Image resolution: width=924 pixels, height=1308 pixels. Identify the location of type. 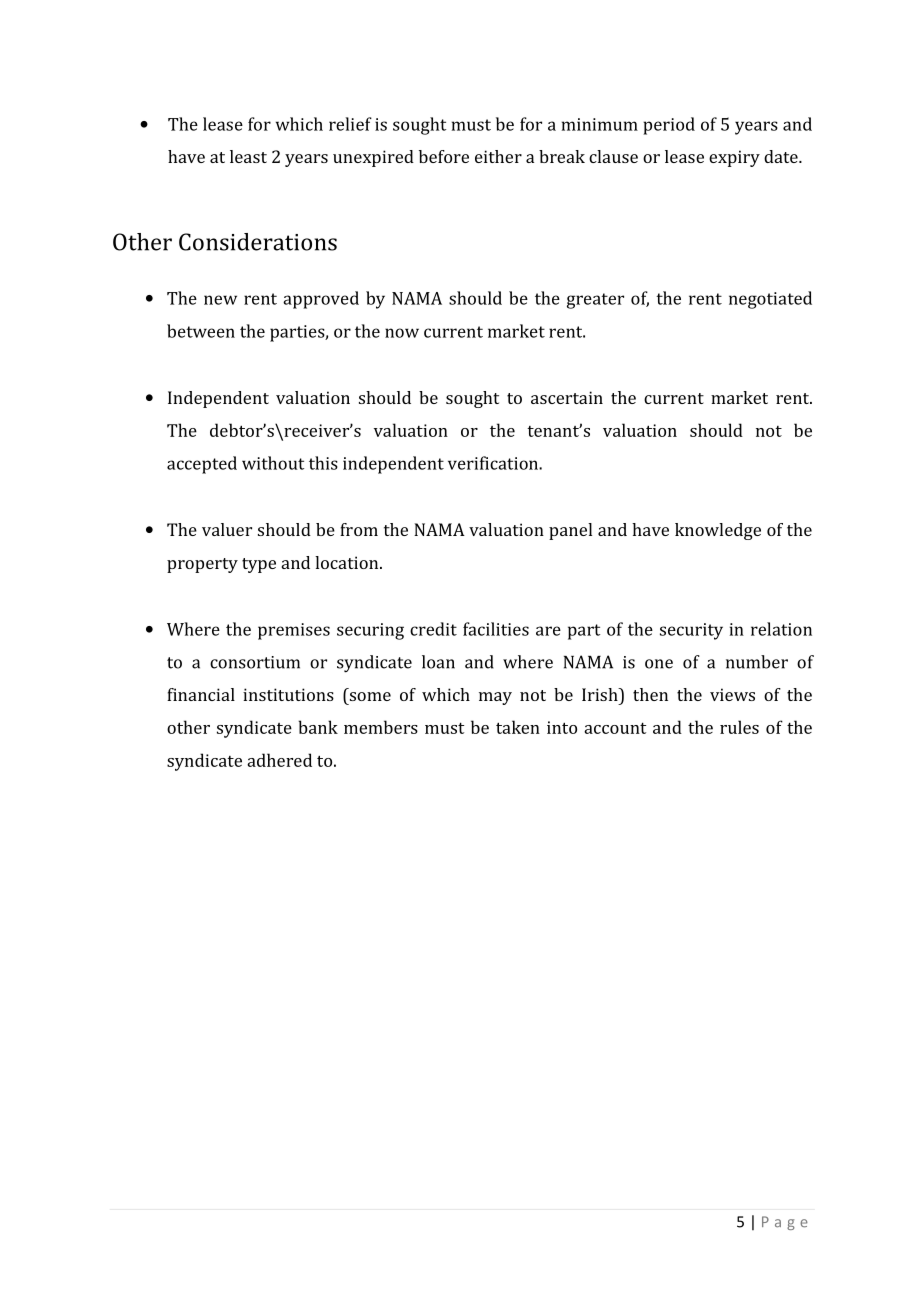
(259, 565).
